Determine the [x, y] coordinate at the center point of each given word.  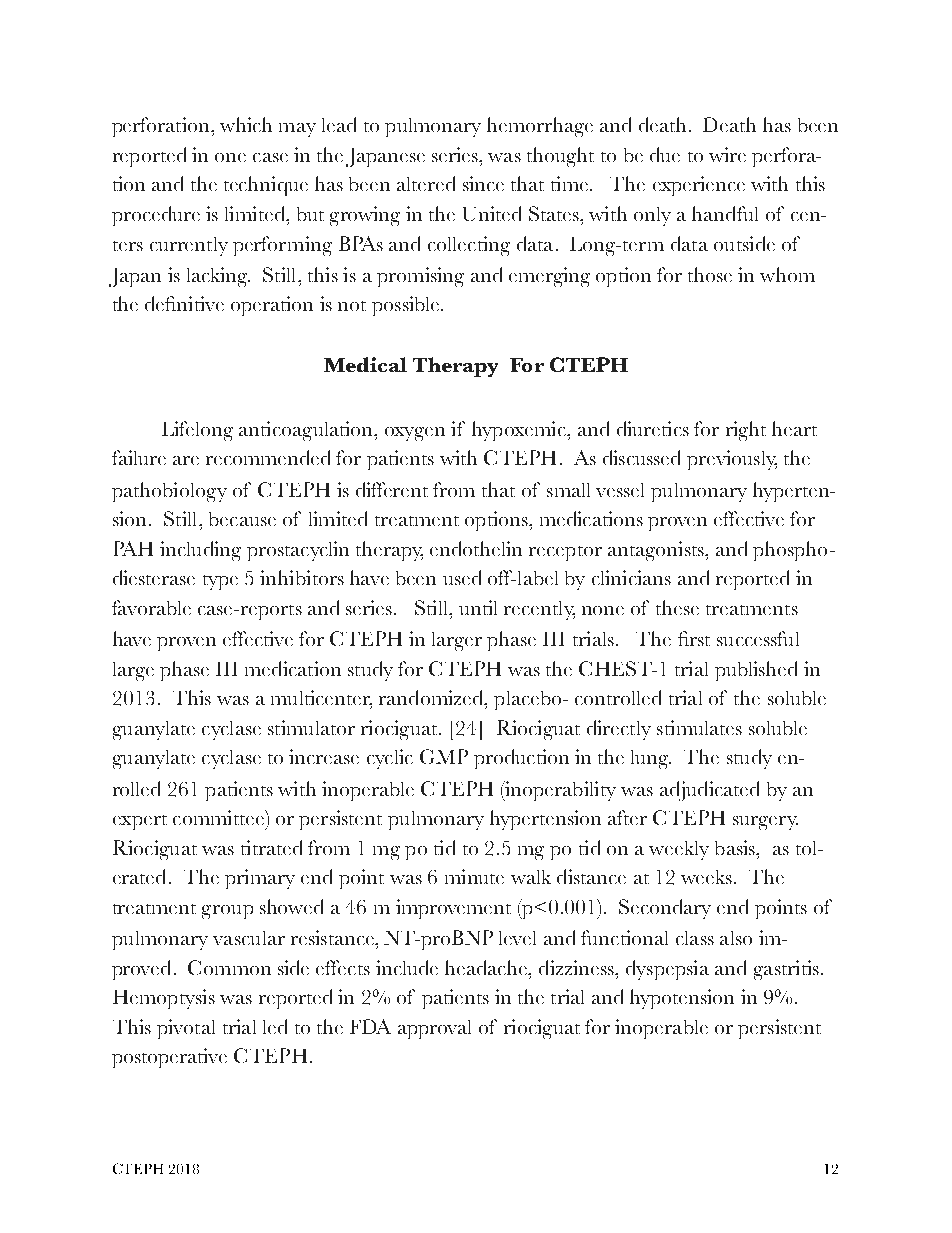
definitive [184, 303]
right [746, 431]
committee [219, 817]
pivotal [186, 1029]
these [677, 607]
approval [434, 1029]
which [246, 124]
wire [727, 154]
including [200, 551]
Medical [365, 364]
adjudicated [709, 791]
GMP [444, 756]
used [462, 577]
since [483, 183]
